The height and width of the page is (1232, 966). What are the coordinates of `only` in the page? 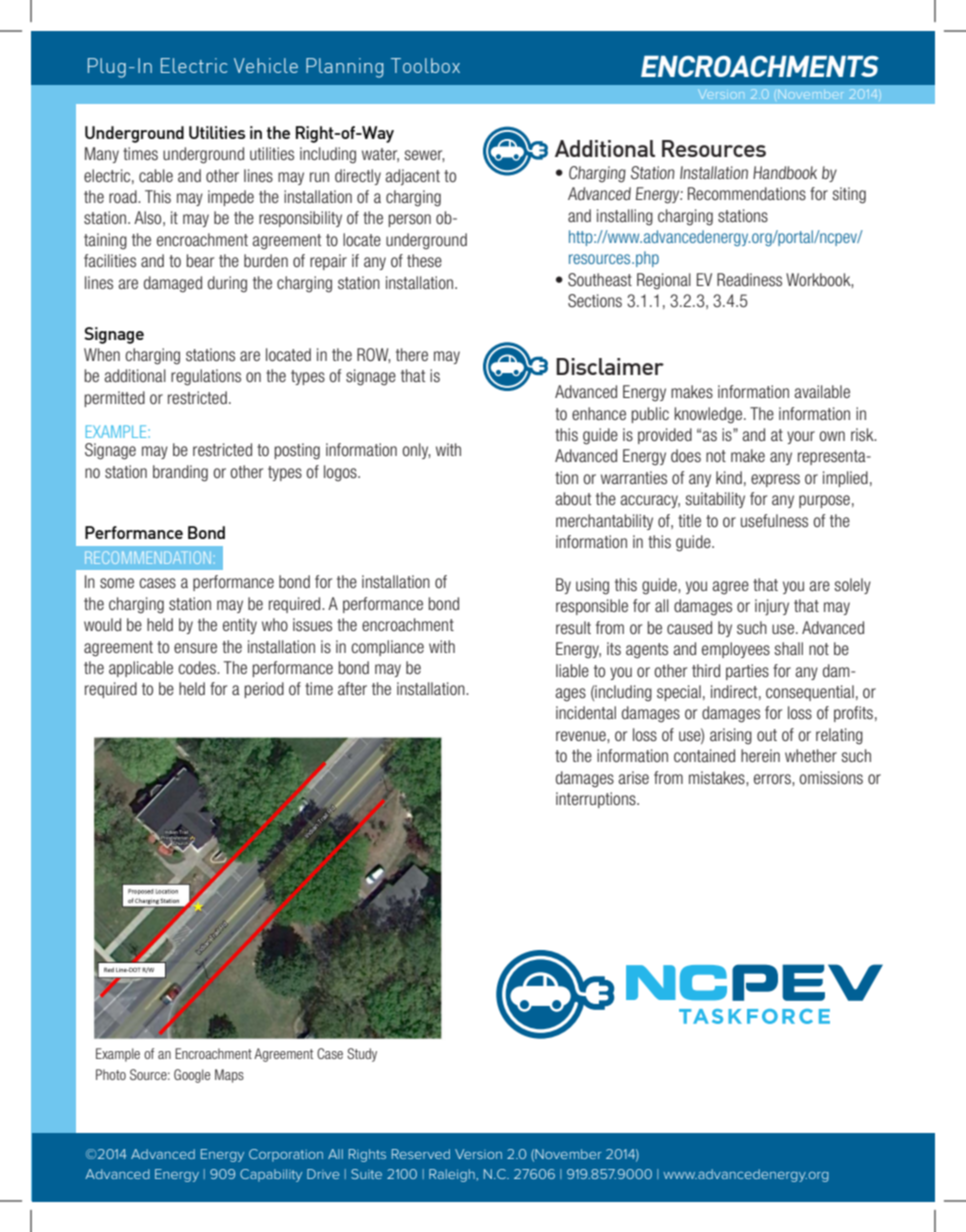 It's located at (416, 451).
